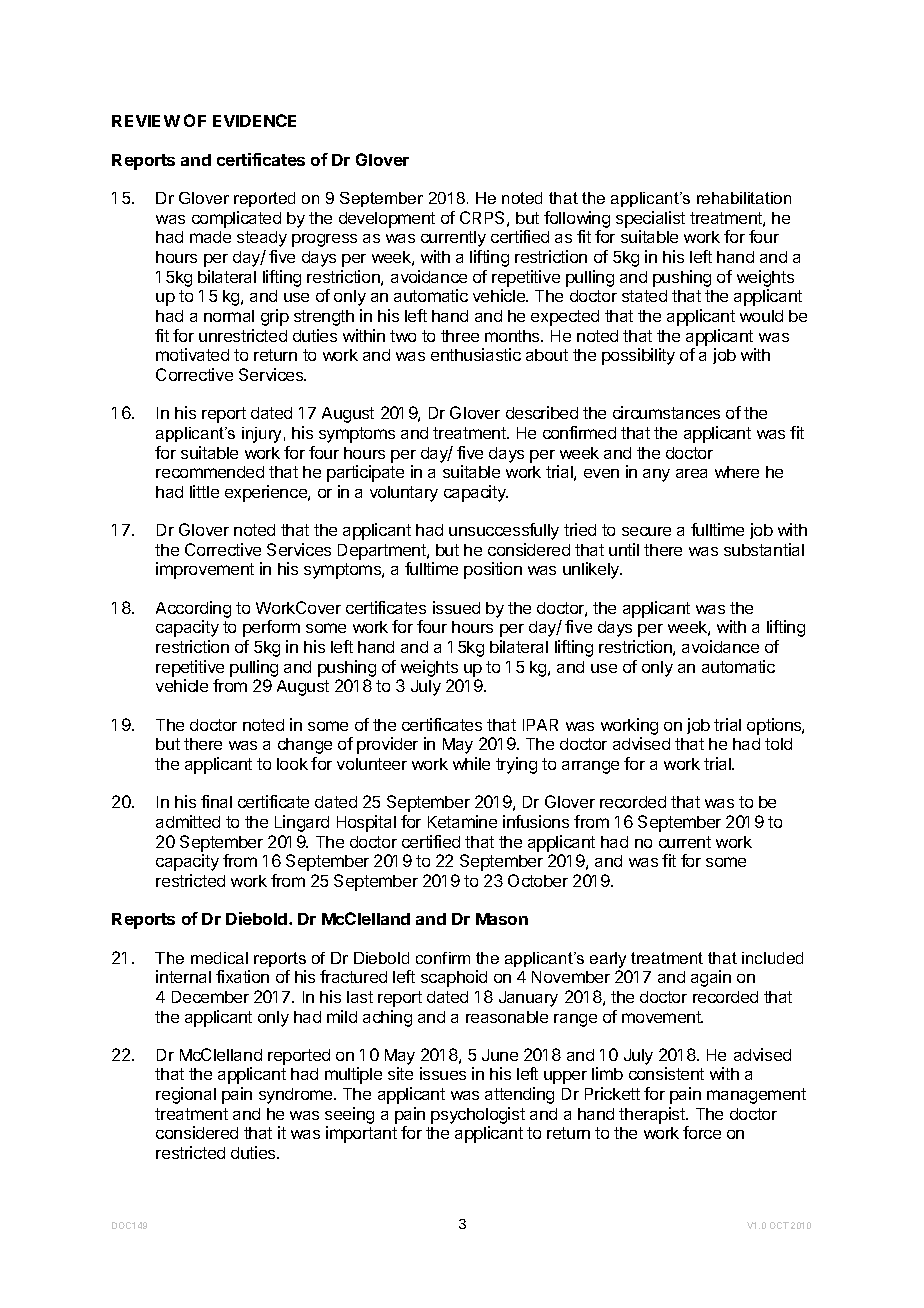 The image size is (924, 1308). Describe the element at coordinates (192, 354) in the document. I see `motivated` at that location.
